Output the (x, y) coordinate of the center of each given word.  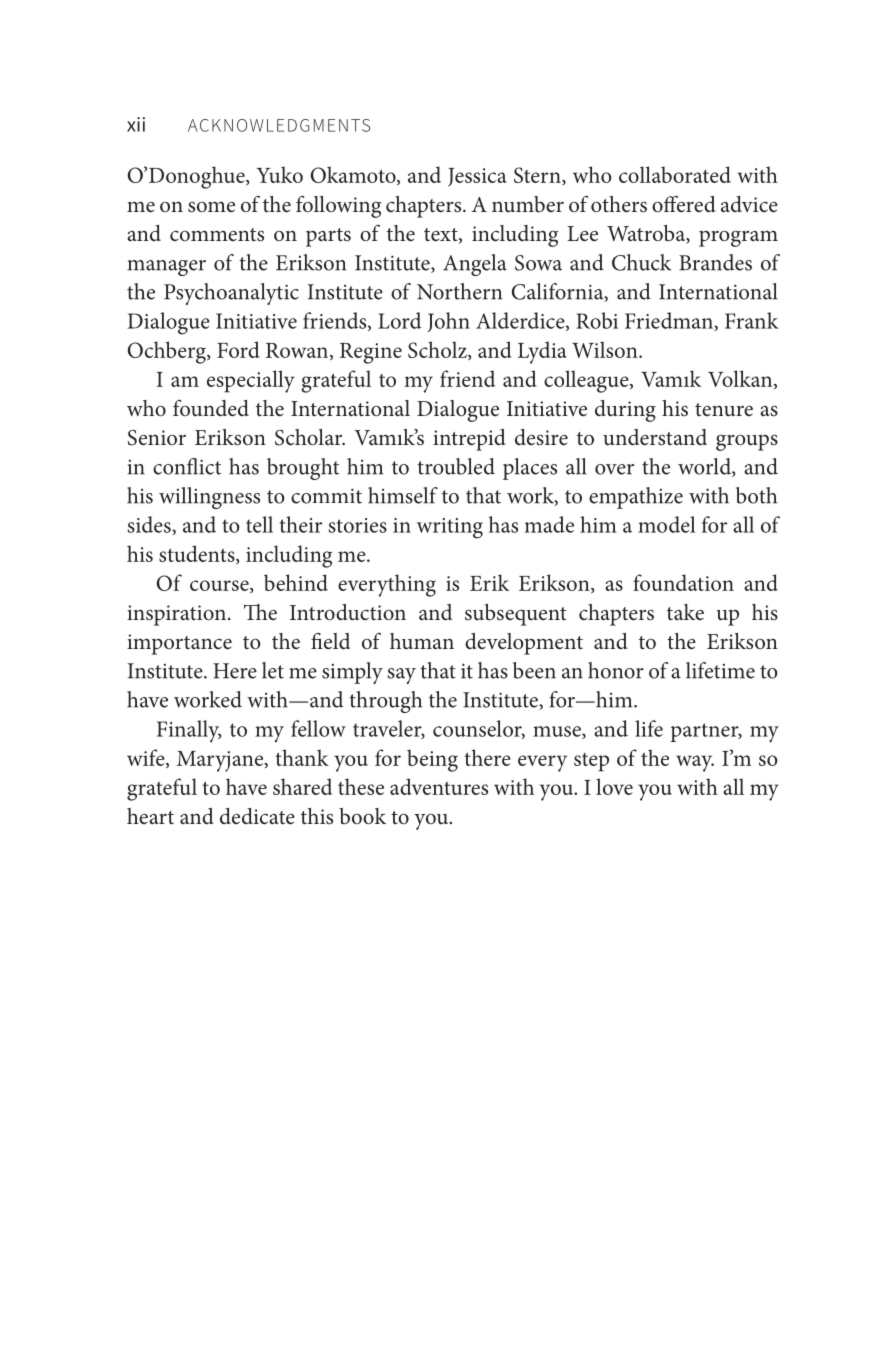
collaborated (675, 174)
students (198, 554)
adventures (439, 786)
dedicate (257, 816)
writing (450, 528)
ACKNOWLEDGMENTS (279, 125)
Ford (238, 349)
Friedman (670, 321)
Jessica (477, 177)
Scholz (438, 350)
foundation (683, 582)
